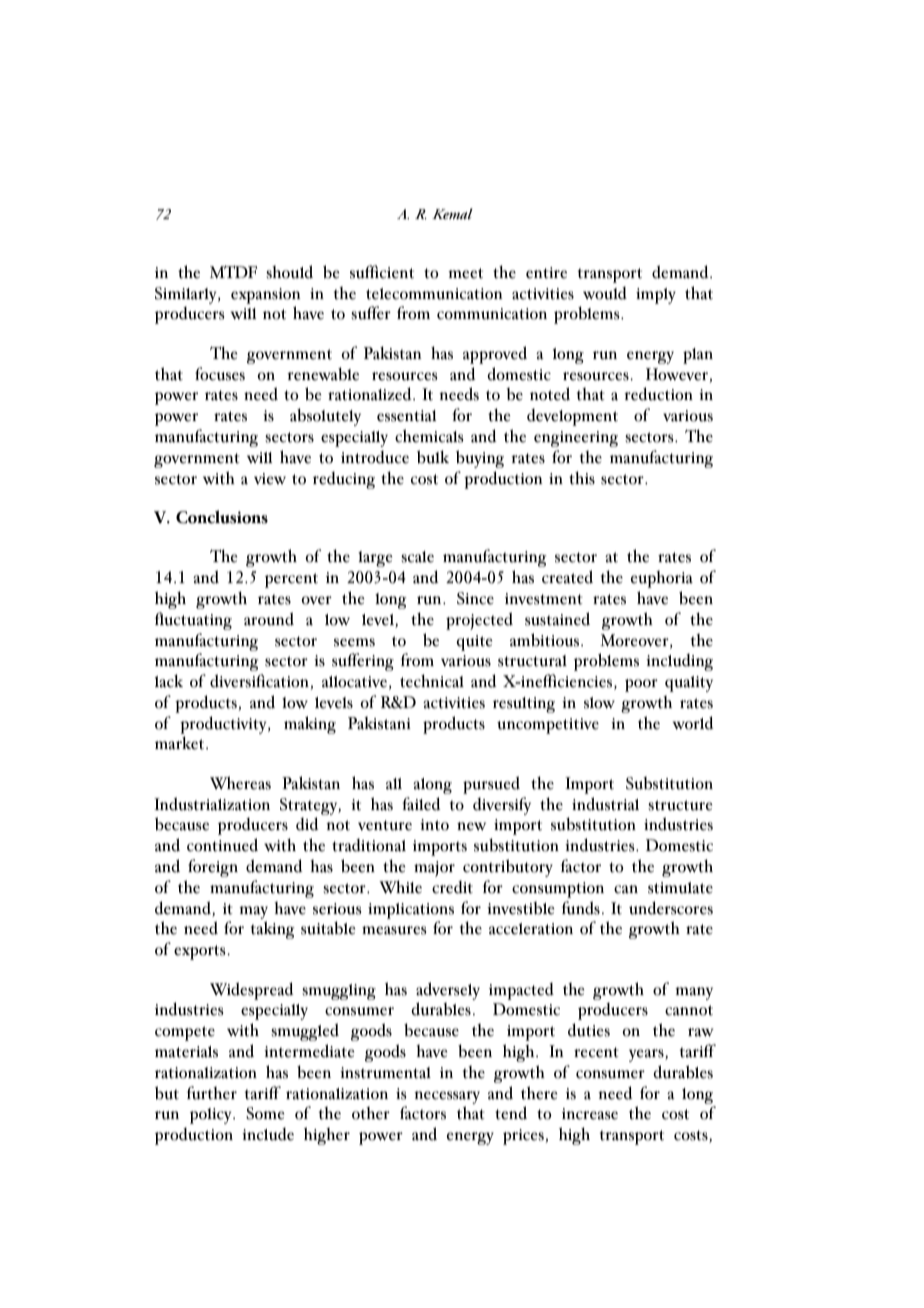 The image size is (924, 1308). I want to click on bulk, so click(433, 457).
